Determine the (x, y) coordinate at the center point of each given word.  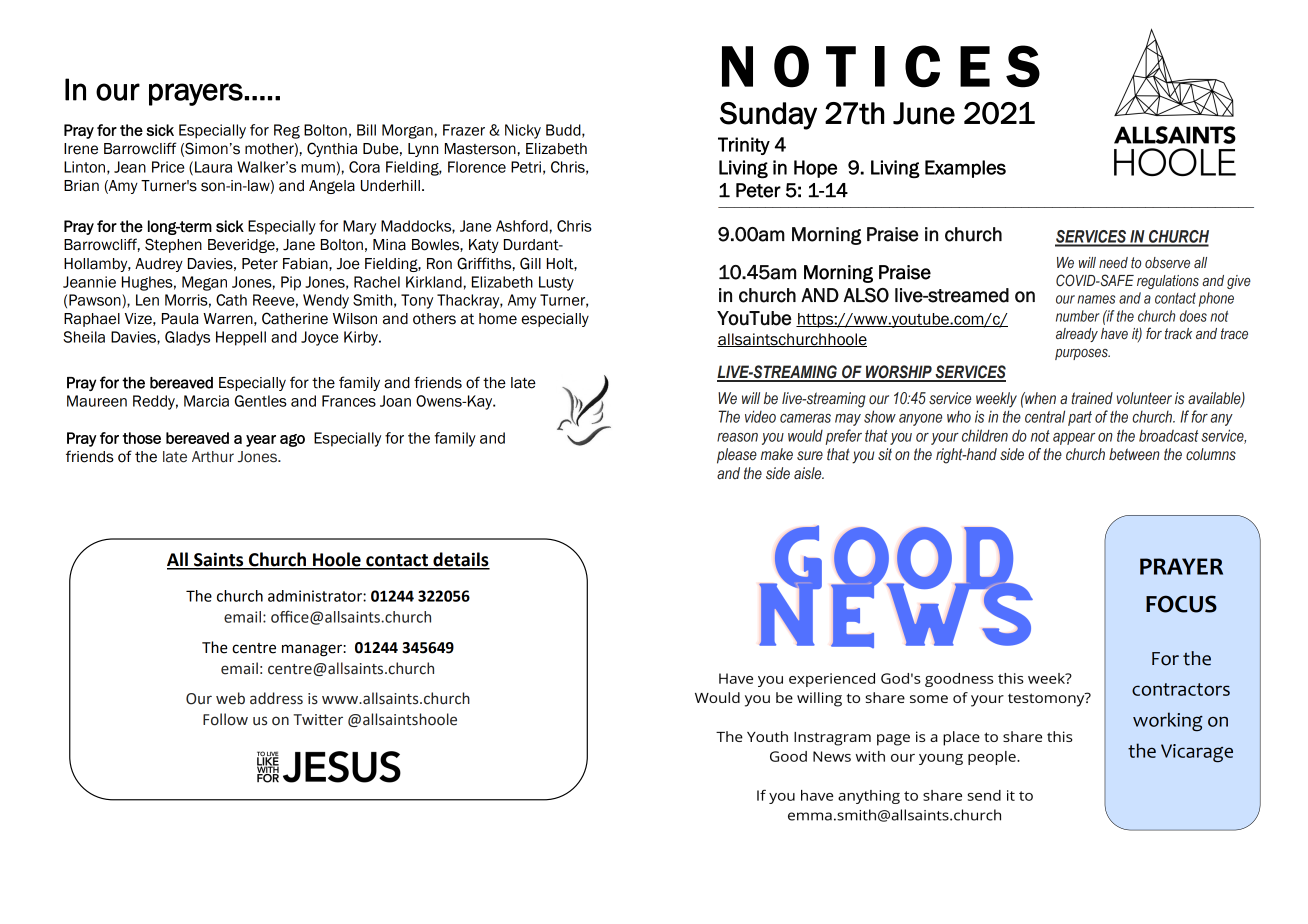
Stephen (173, 245)
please (737, 456)
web (230, 698)
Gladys (187, 338)
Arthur (213, 457)
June (924, 113)
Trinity (744, 146)
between (1134, 454)
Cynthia (332, 149)
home (498, 319)
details (460, 560)
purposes (1082, 354)
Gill (530, 263)
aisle (809, 473)
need (1113, 262)
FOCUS (1181, 604)
